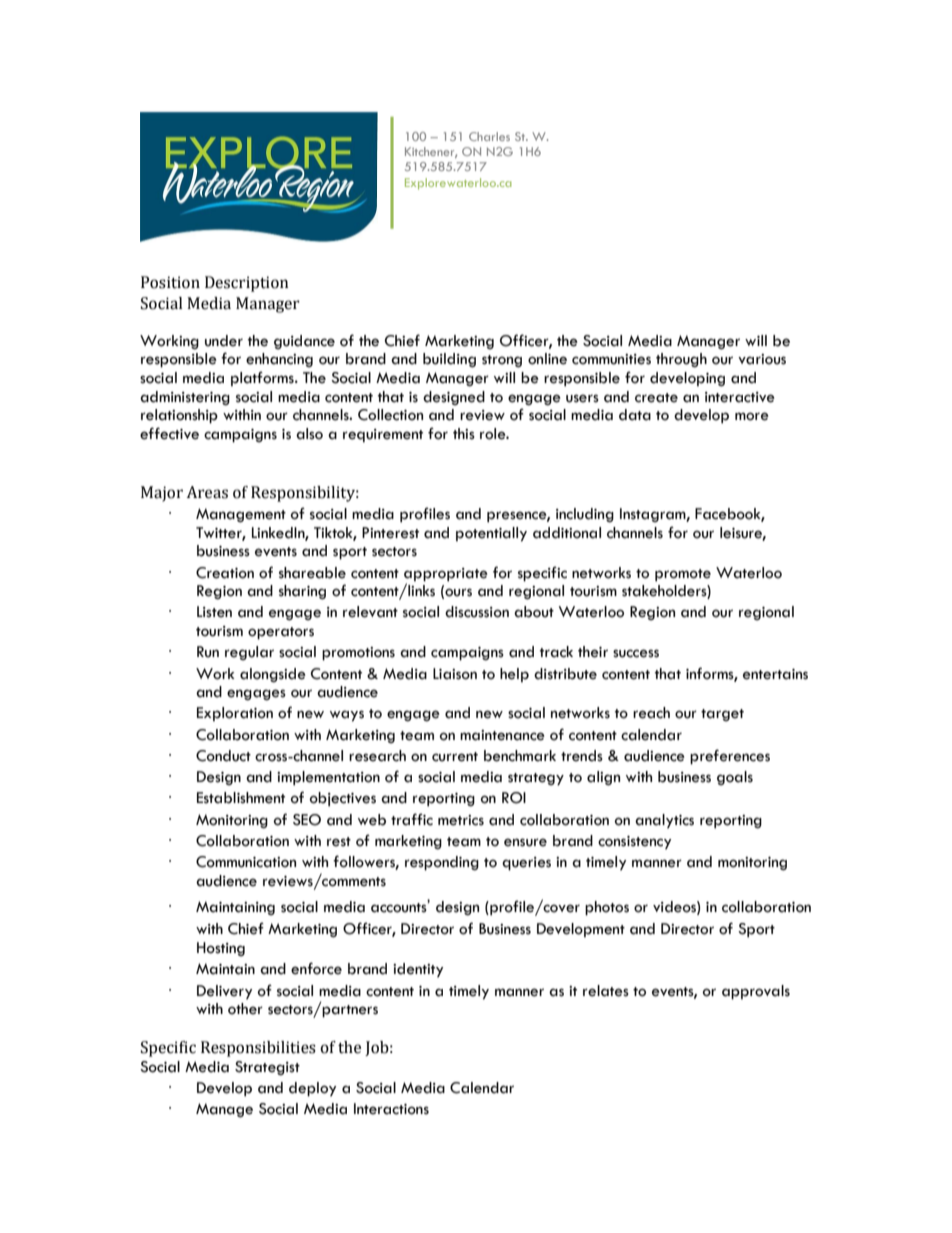  What do you see at coordinates (247, 284) in the page?
I see `Description` at bounding box center [247, 284].
